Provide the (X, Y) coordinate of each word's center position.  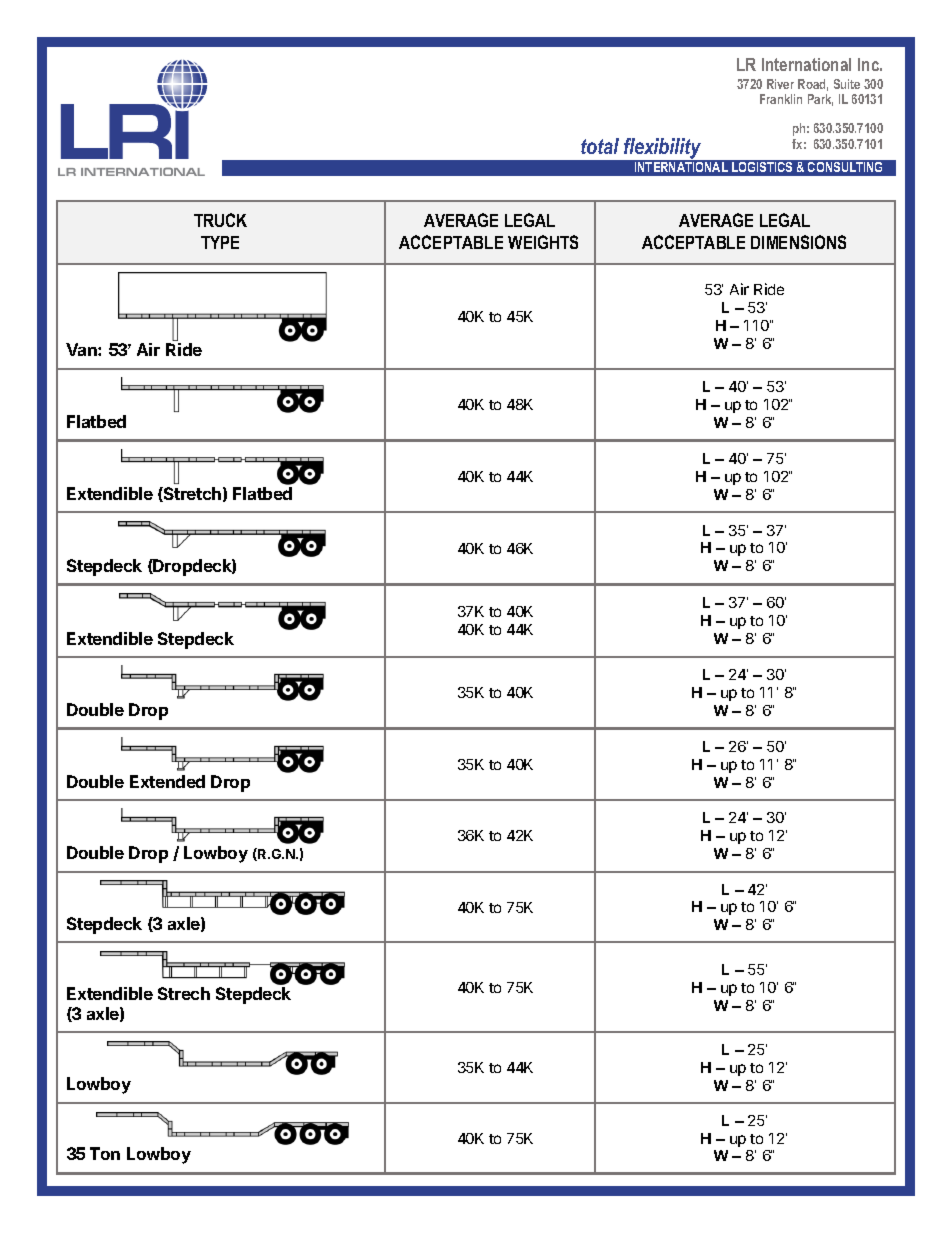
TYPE (220, 242)
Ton (105, 1153)
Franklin (781, 99)
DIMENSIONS (798, 242)
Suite (847, 84)
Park (820, 100)
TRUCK (220, 220)
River (780, 84)
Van (82, 349)
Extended (167, 781)
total (600, 146)
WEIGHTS (543, 242)
